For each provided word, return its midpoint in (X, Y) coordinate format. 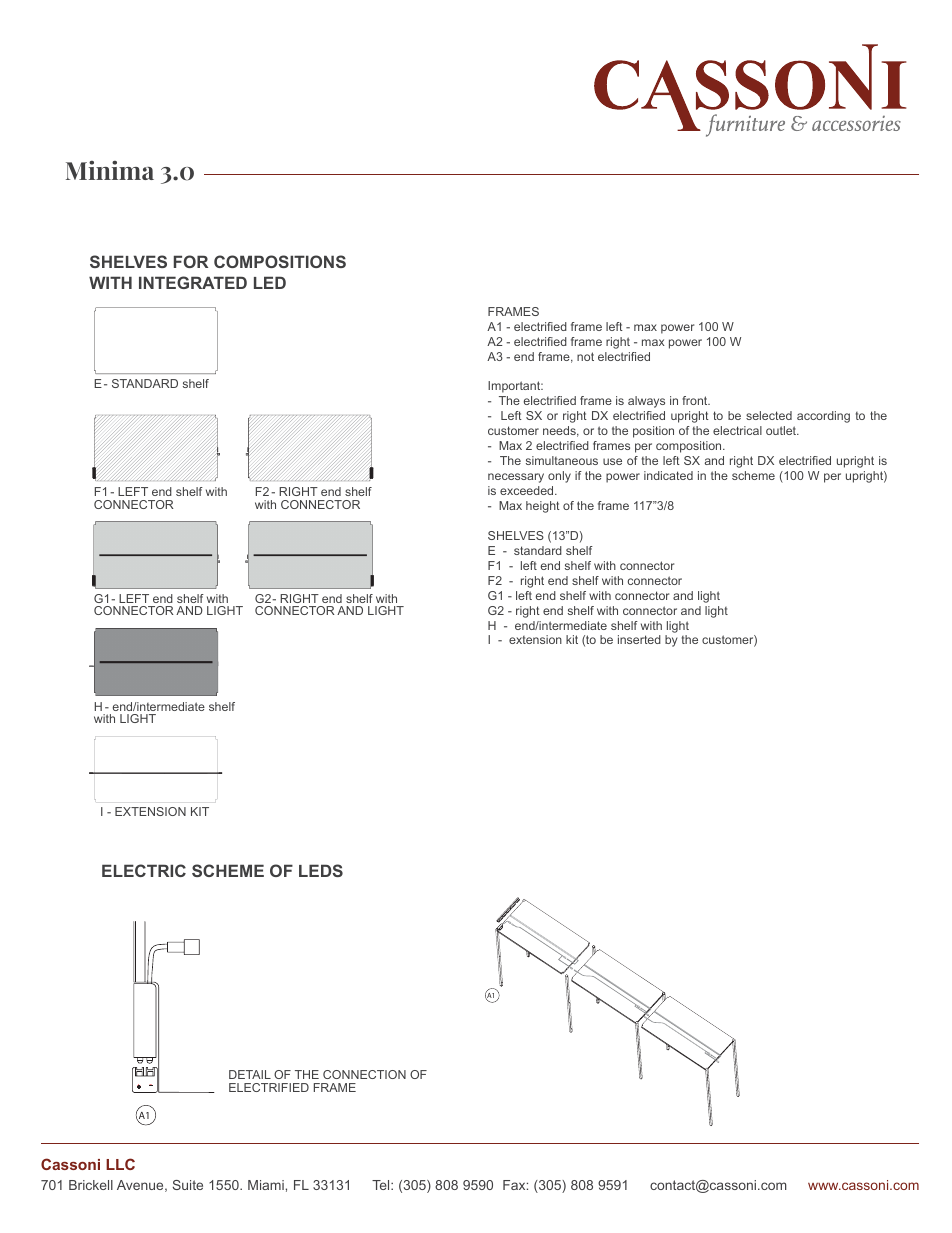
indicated (668, 475)
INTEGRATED (193, 282)
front (696, 400)
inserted (639, 639)
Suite (188, 1185)
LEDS (321, 870)
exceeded (528, 490)
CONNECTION (364, 1074)
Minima (110, 170)
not (585, 356)
